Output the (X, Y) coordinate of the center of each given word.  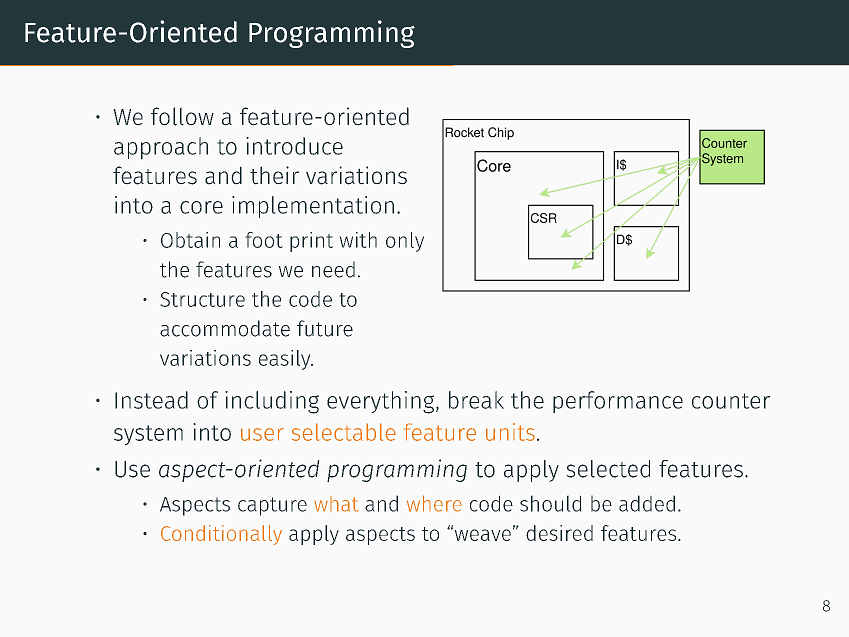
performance (618, 402)
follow (182, 116)
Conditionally (221, 535)
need (333, 269)
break (476, 400)
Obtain (190, 240)
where (434, 503)
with (358, 240)
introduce (294, 146)
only (405, 242)
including (272, 402)
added (647, 503)
